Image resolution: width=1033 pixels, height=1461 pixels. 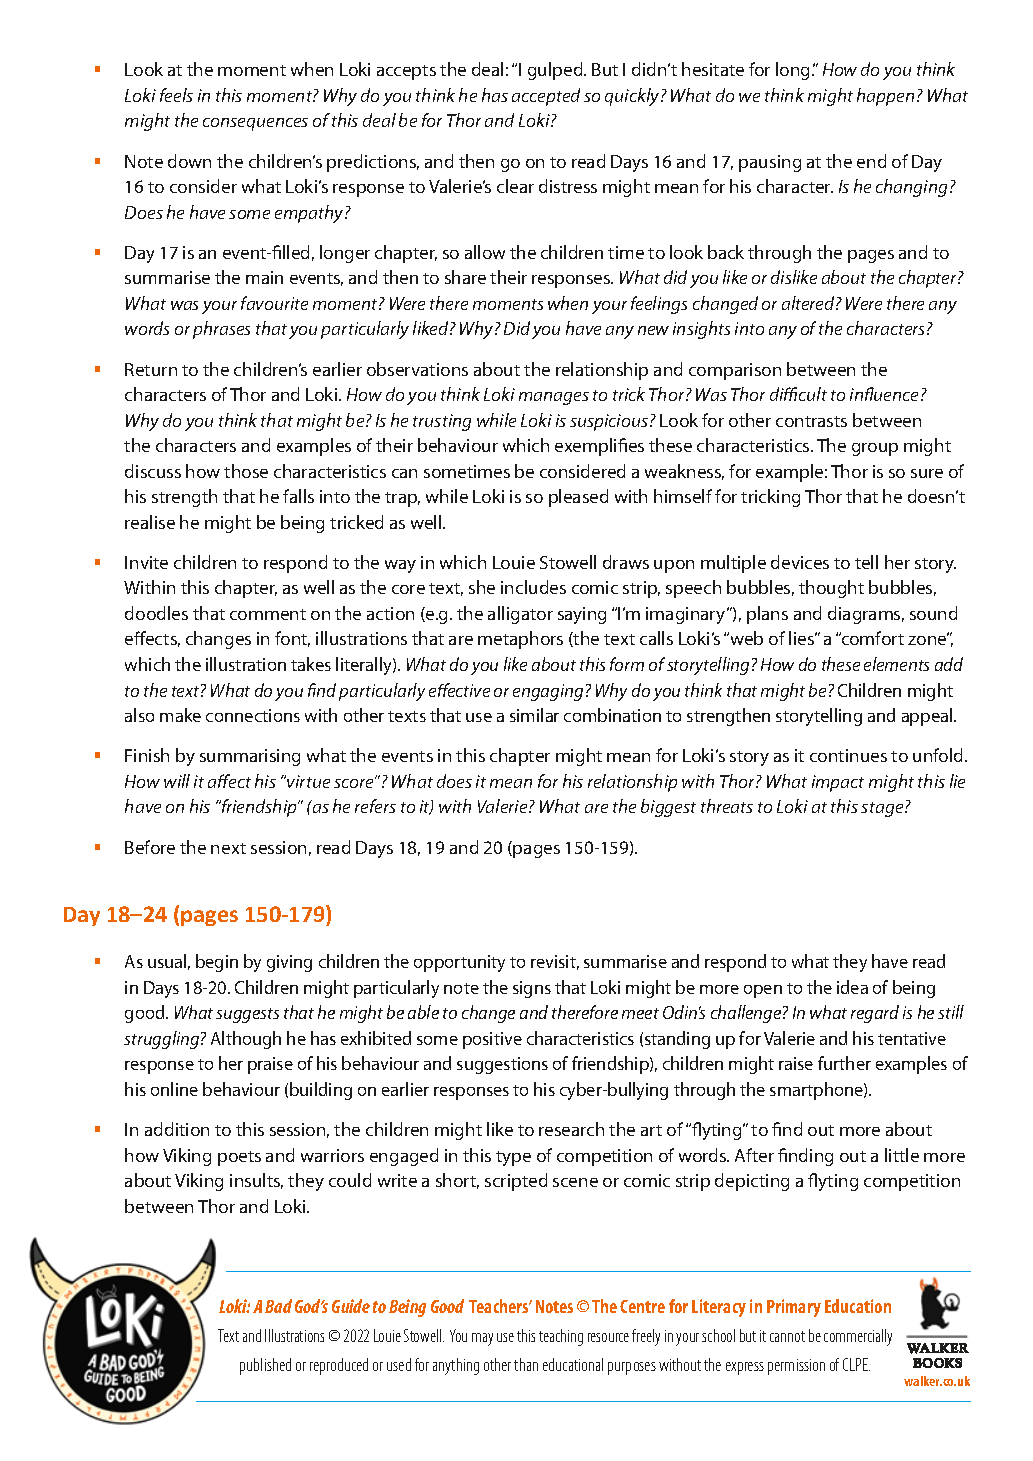 What do you see at coordinates (268, 614) in the page?
I see `comment` at bounding box center [268, 614].
